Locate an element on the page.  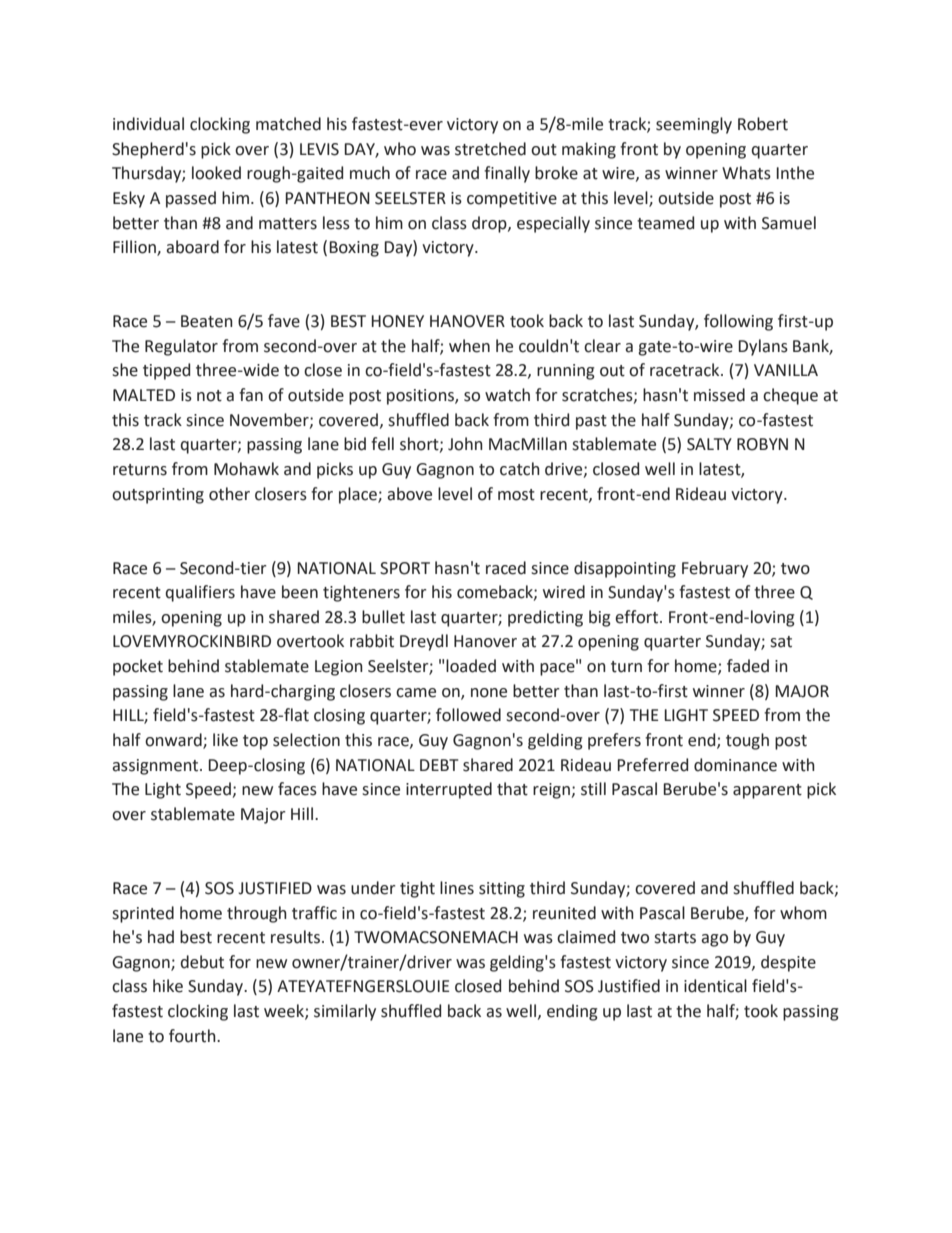
fourth is located at coordinates (193, 1036).
